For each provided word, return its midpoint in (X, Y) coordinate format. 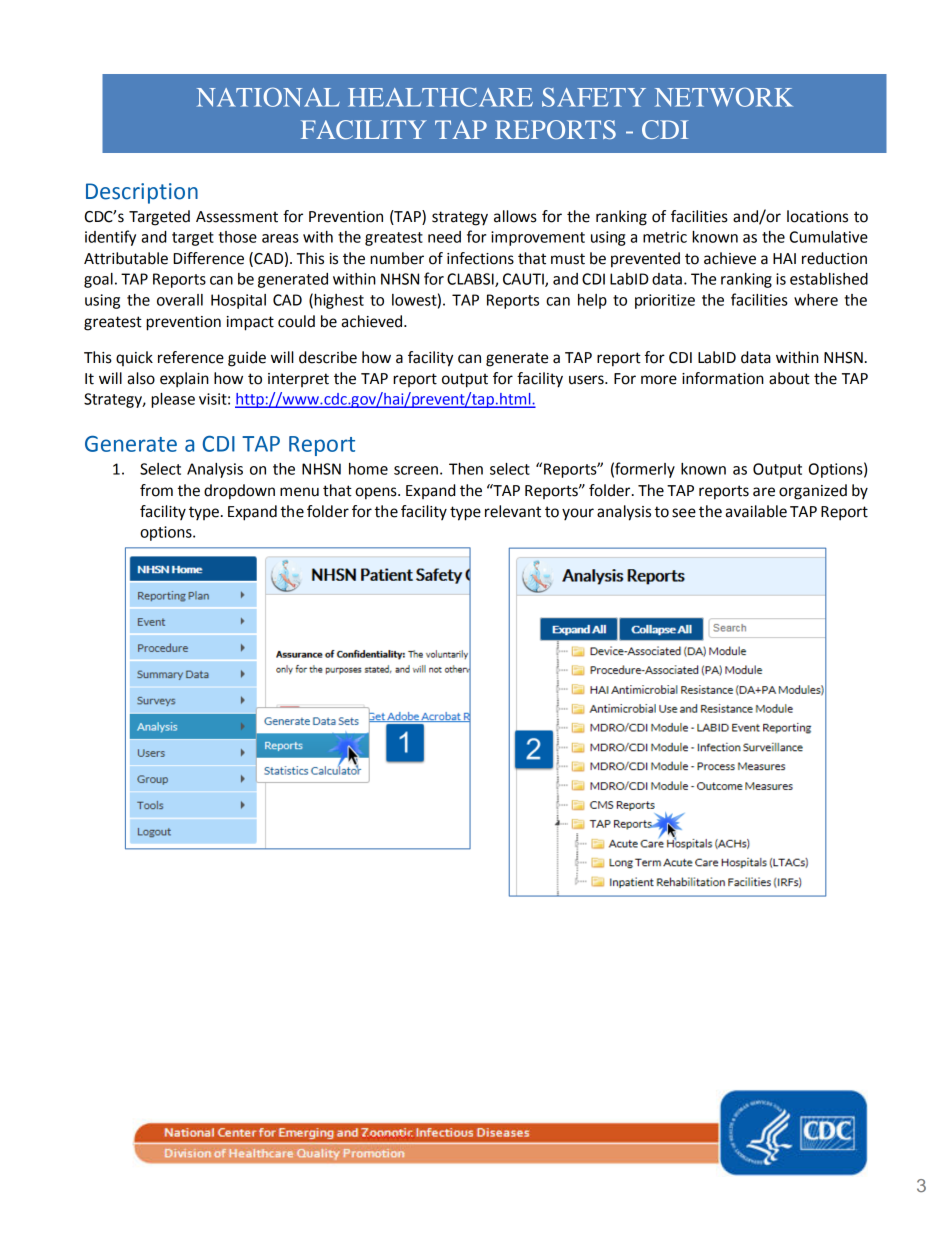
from (156, 490)
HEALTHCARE (440, 97)
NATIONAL (268, 97)
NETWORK (724, 97)
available (756, 511)
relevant (513, 511)
